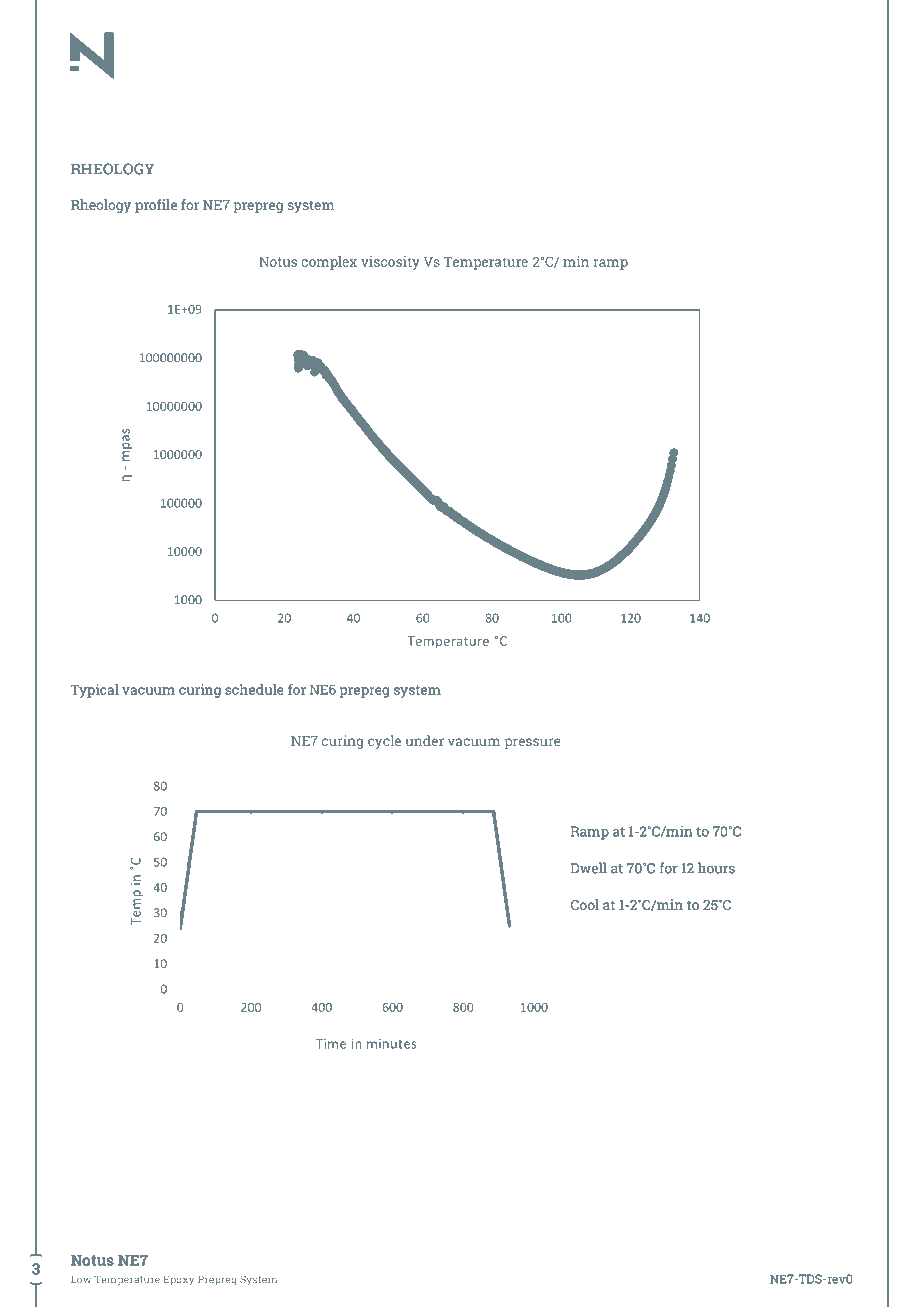 The height and width of the page is (1307, 924). Describe the element at coordinates (179, 1280) in the page. I see `Epoxy` at that location.
